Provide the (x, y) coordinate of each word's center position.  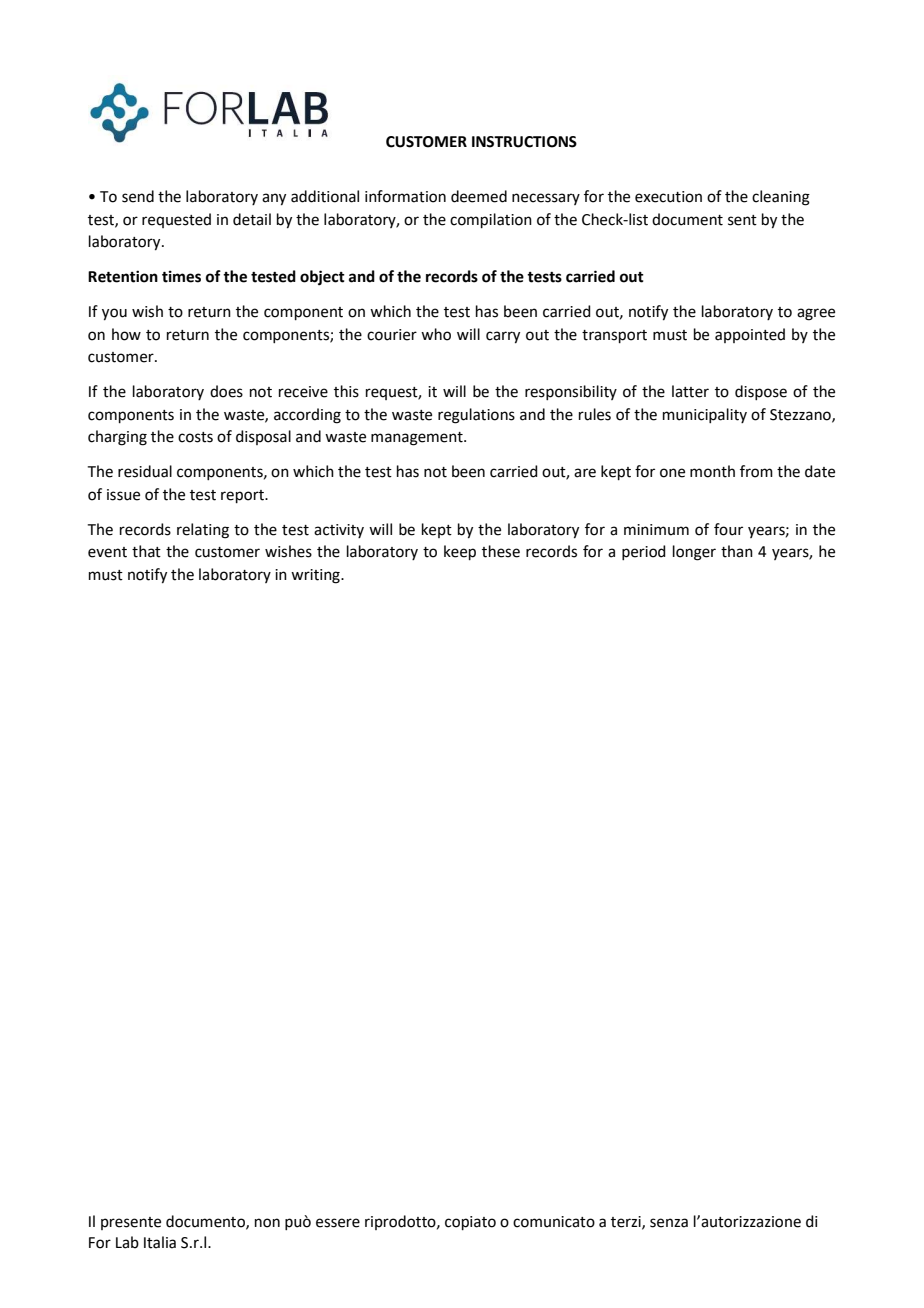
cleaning (781, 198)
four (728, 529)
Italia (160, 1242)
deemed (479, 196)
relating (203, 531)
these (501, 551)
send (138, 196)
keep (460, 552)
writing (316, 576)
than (737, 551)
